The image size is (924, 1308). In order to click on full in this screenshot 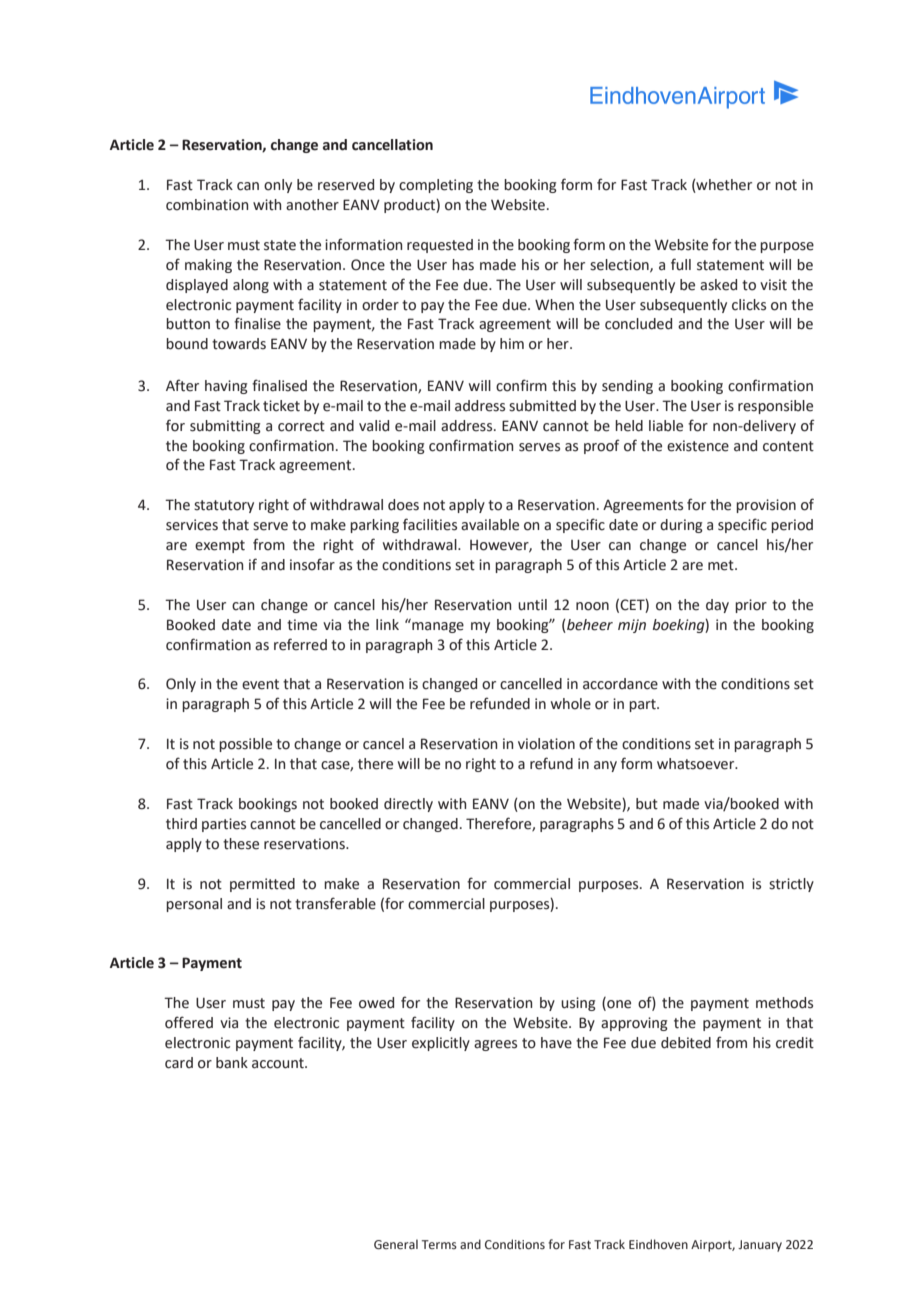, I will do `click(681, 264)`.
